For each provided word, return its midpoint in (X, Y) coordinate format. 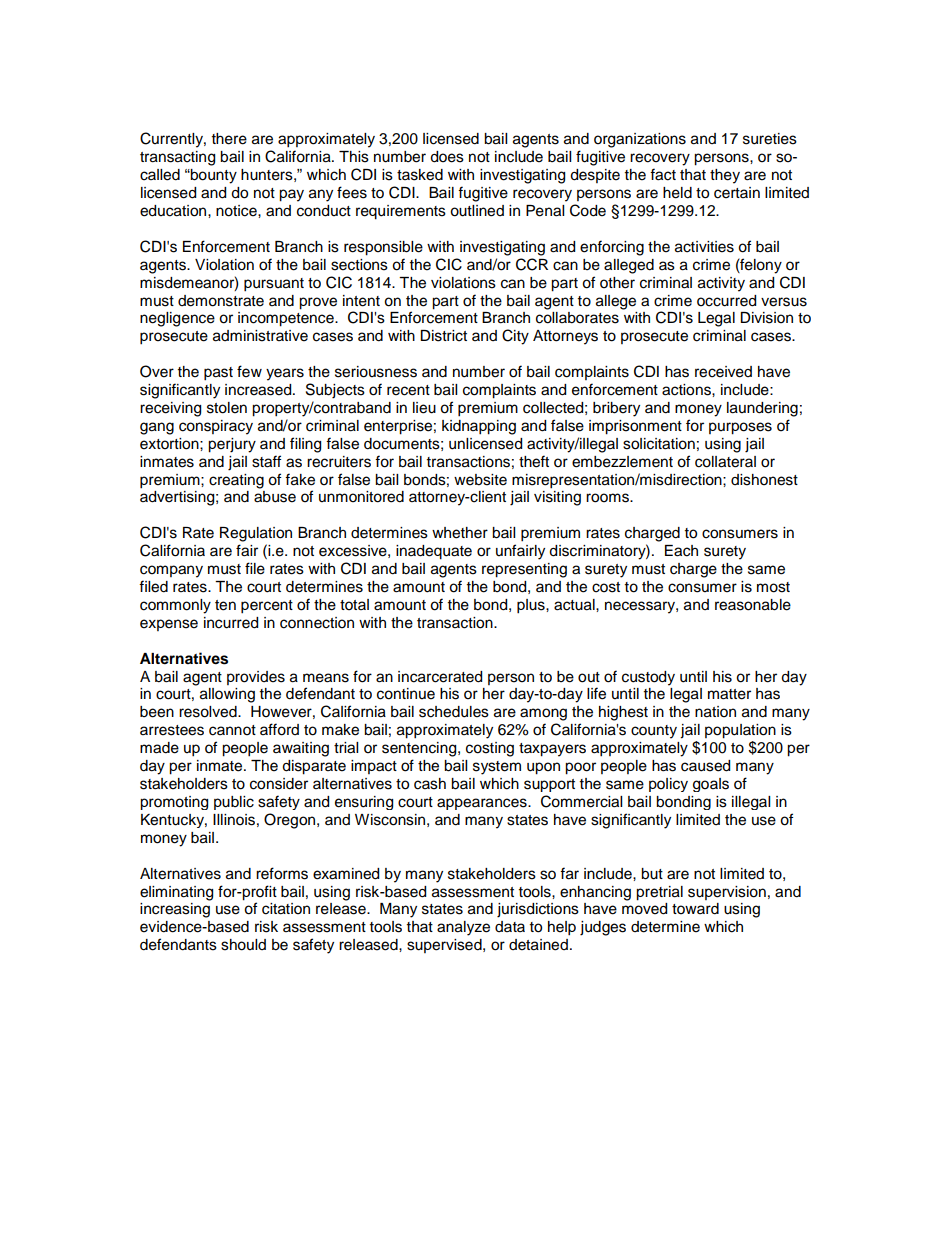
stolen (227, 408)
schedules (454, 712)
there (229, 139)
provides (256, 678)
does (447, 157)
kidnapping (479, 427)
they (725, 176)
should (243, 945)
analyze (463, 928)
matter (729, 694)
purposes (740, 428)
